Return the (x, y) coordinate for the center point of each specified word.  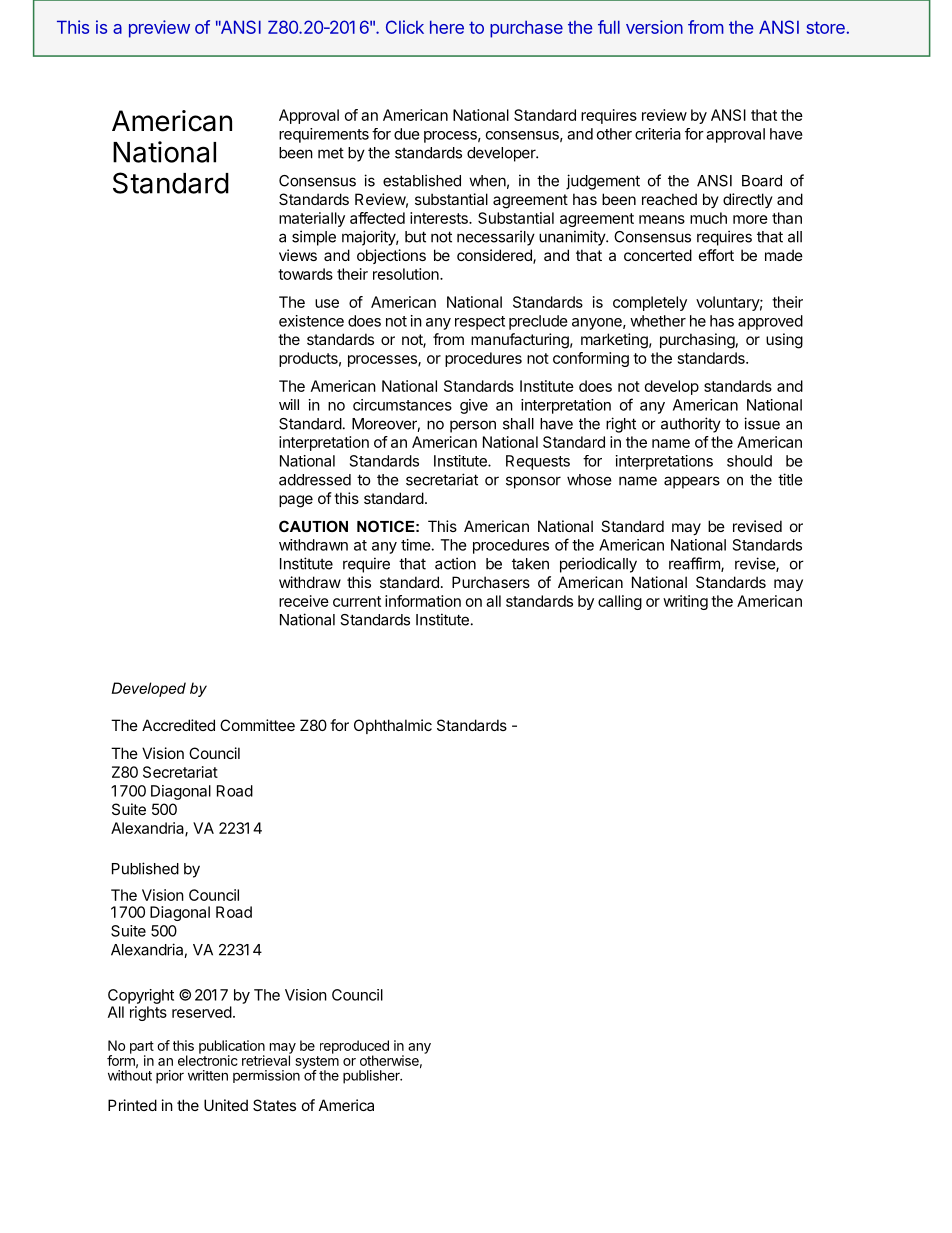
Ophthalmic (393, 726)
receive (304, 601)
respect (480, 323)
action (455, 563)
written (208, 1075)
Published (145, 868)
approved (770, 322)
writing (685, 602)
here (447, 27)
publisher (372, 1077)
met (331, 153)
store (825, 27)
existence (311, 321)
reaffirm (695, 564)
